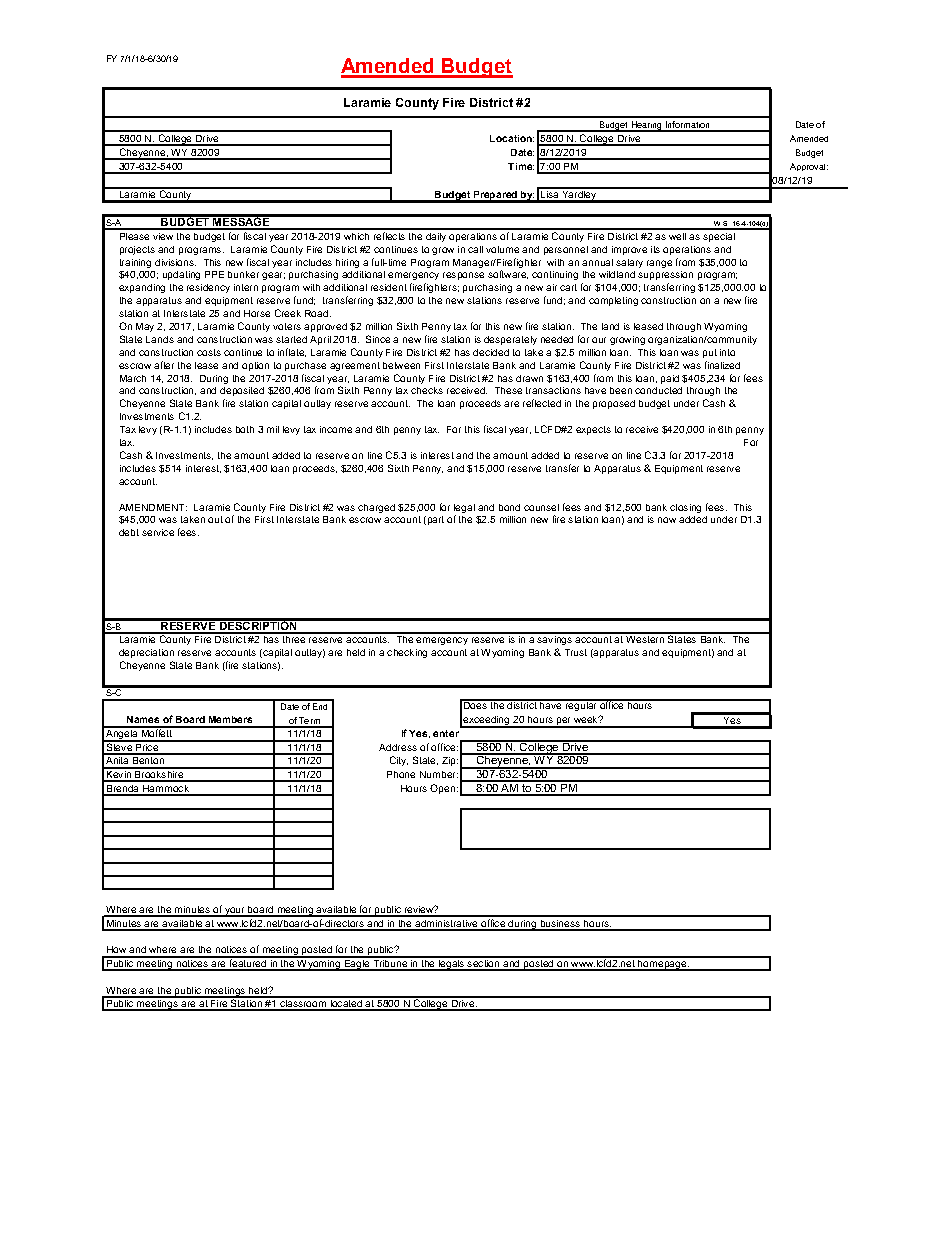  I want to click on projects, so click(137, 250).
